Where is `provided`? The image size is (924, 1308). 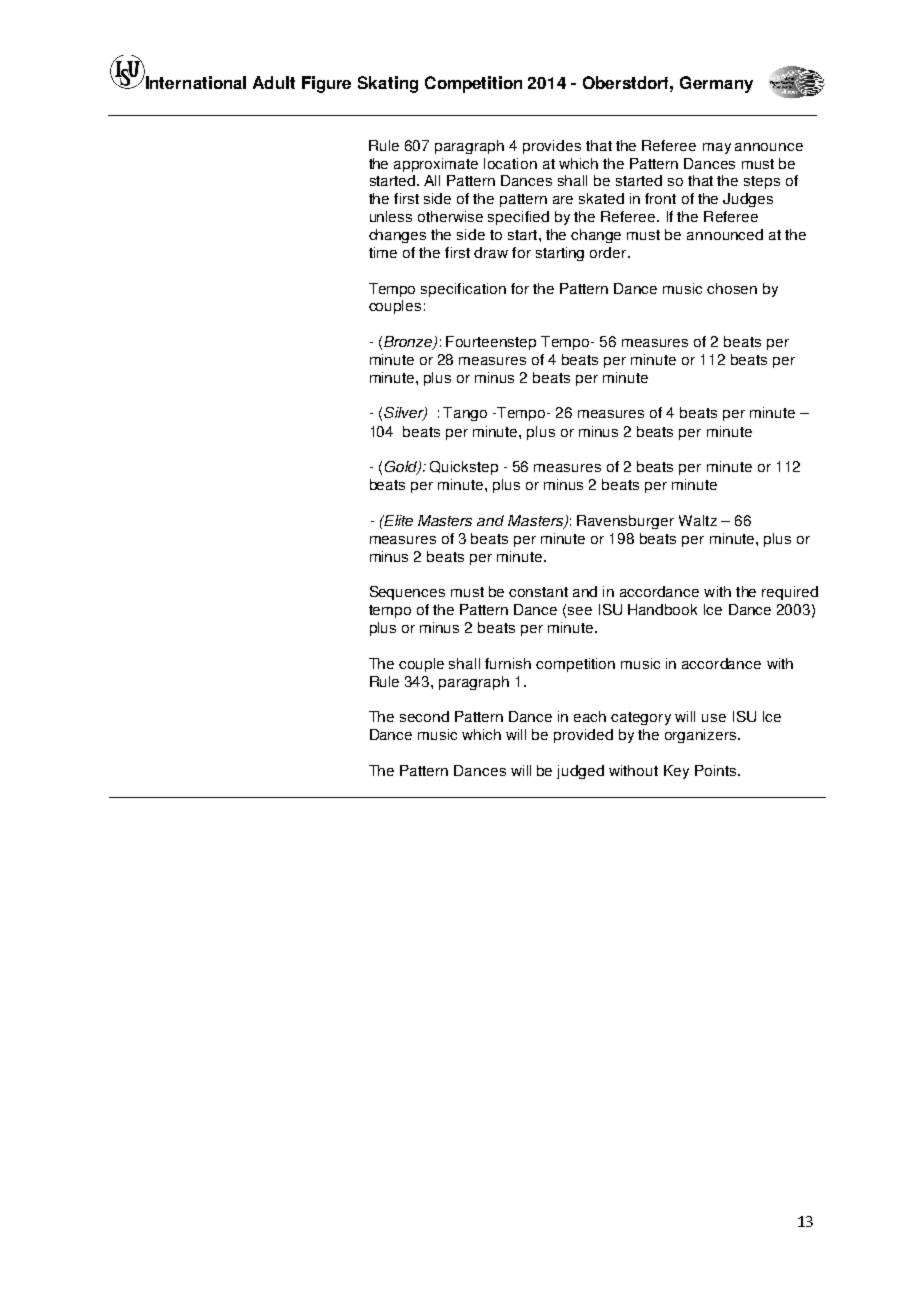 provided is located at coordinates (583, 736).
